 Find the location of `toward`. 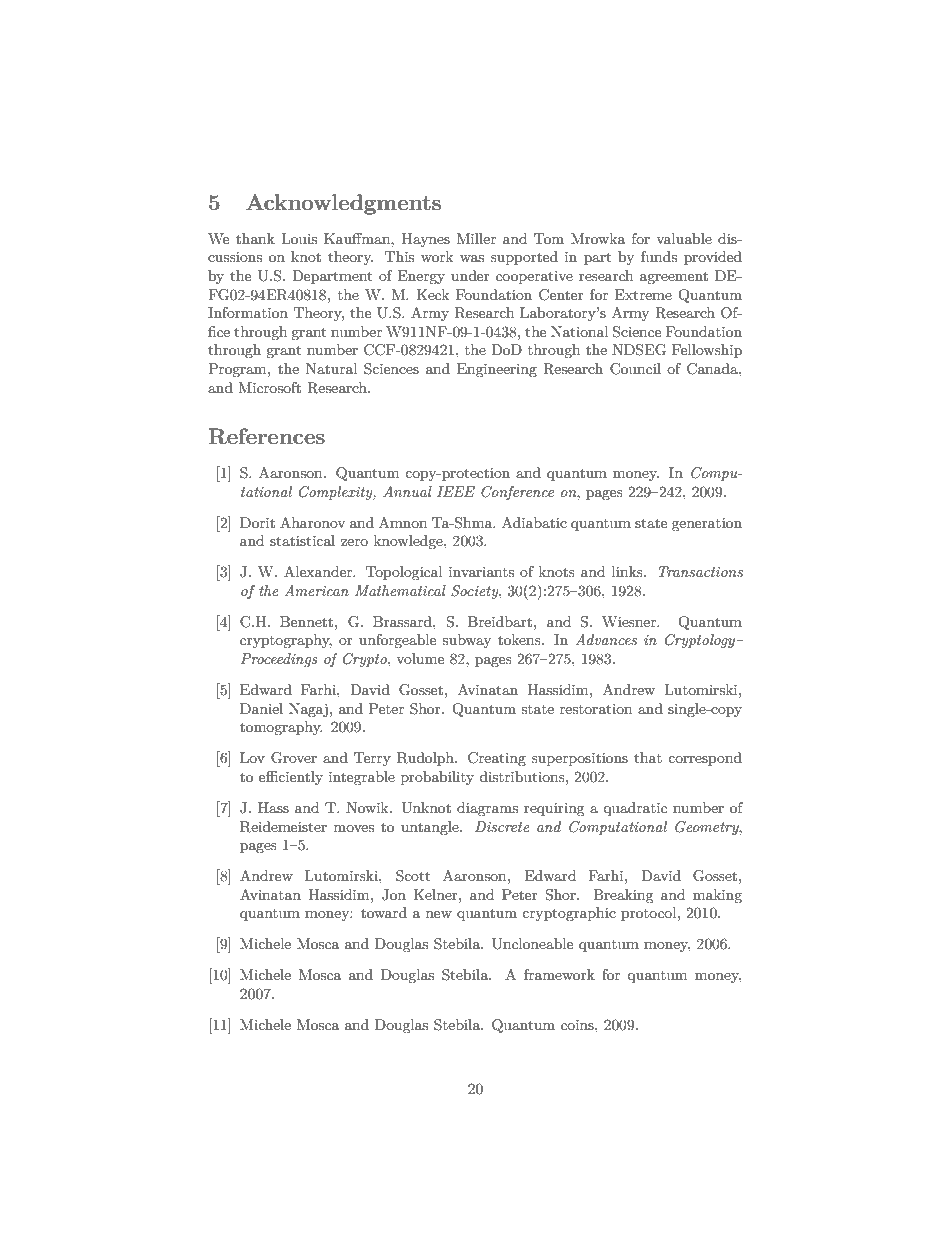

toward is located at coordinates (384, 912).
